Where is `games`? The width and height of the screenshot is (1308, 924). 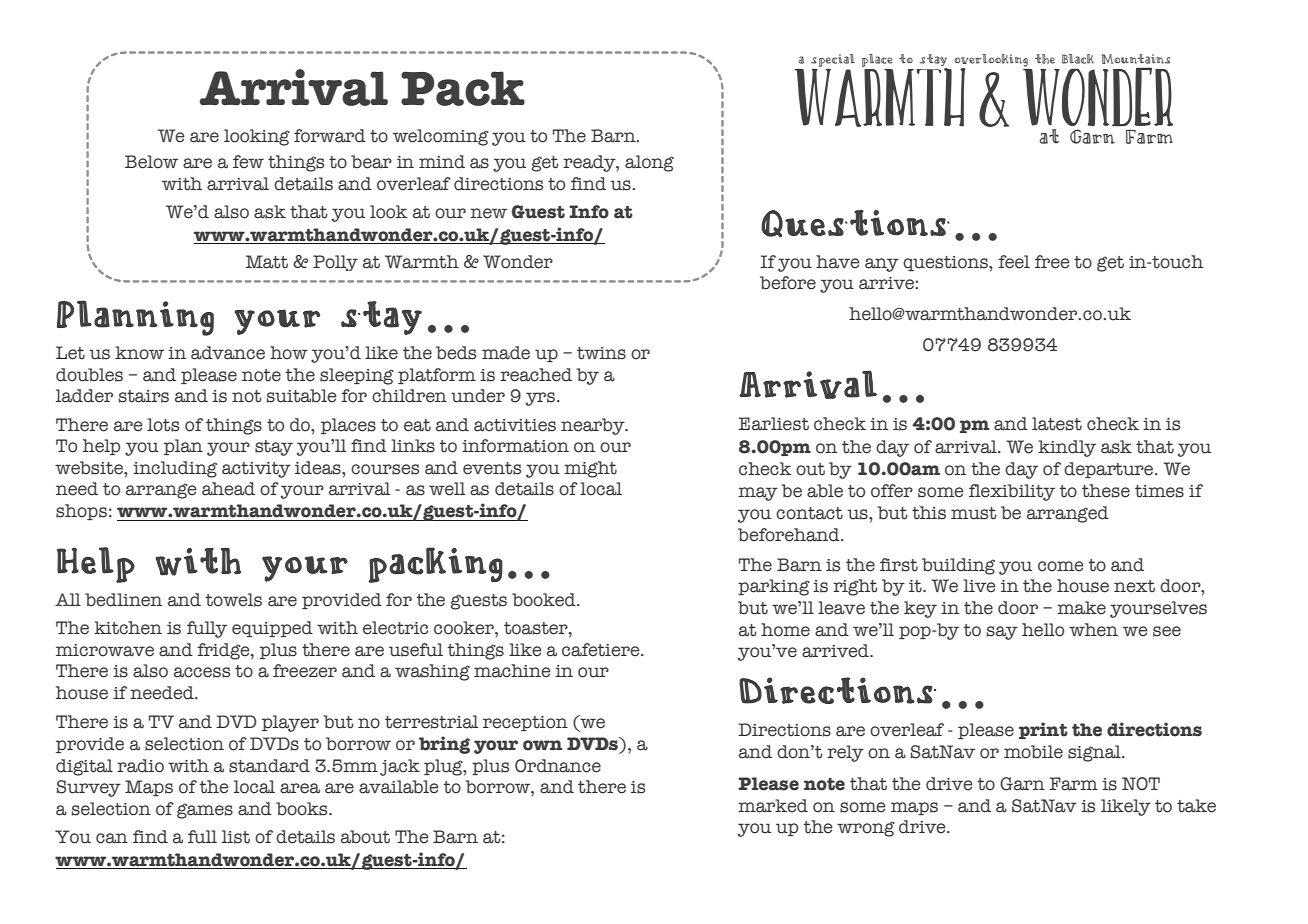 games is located at coordinates (205, 811).
